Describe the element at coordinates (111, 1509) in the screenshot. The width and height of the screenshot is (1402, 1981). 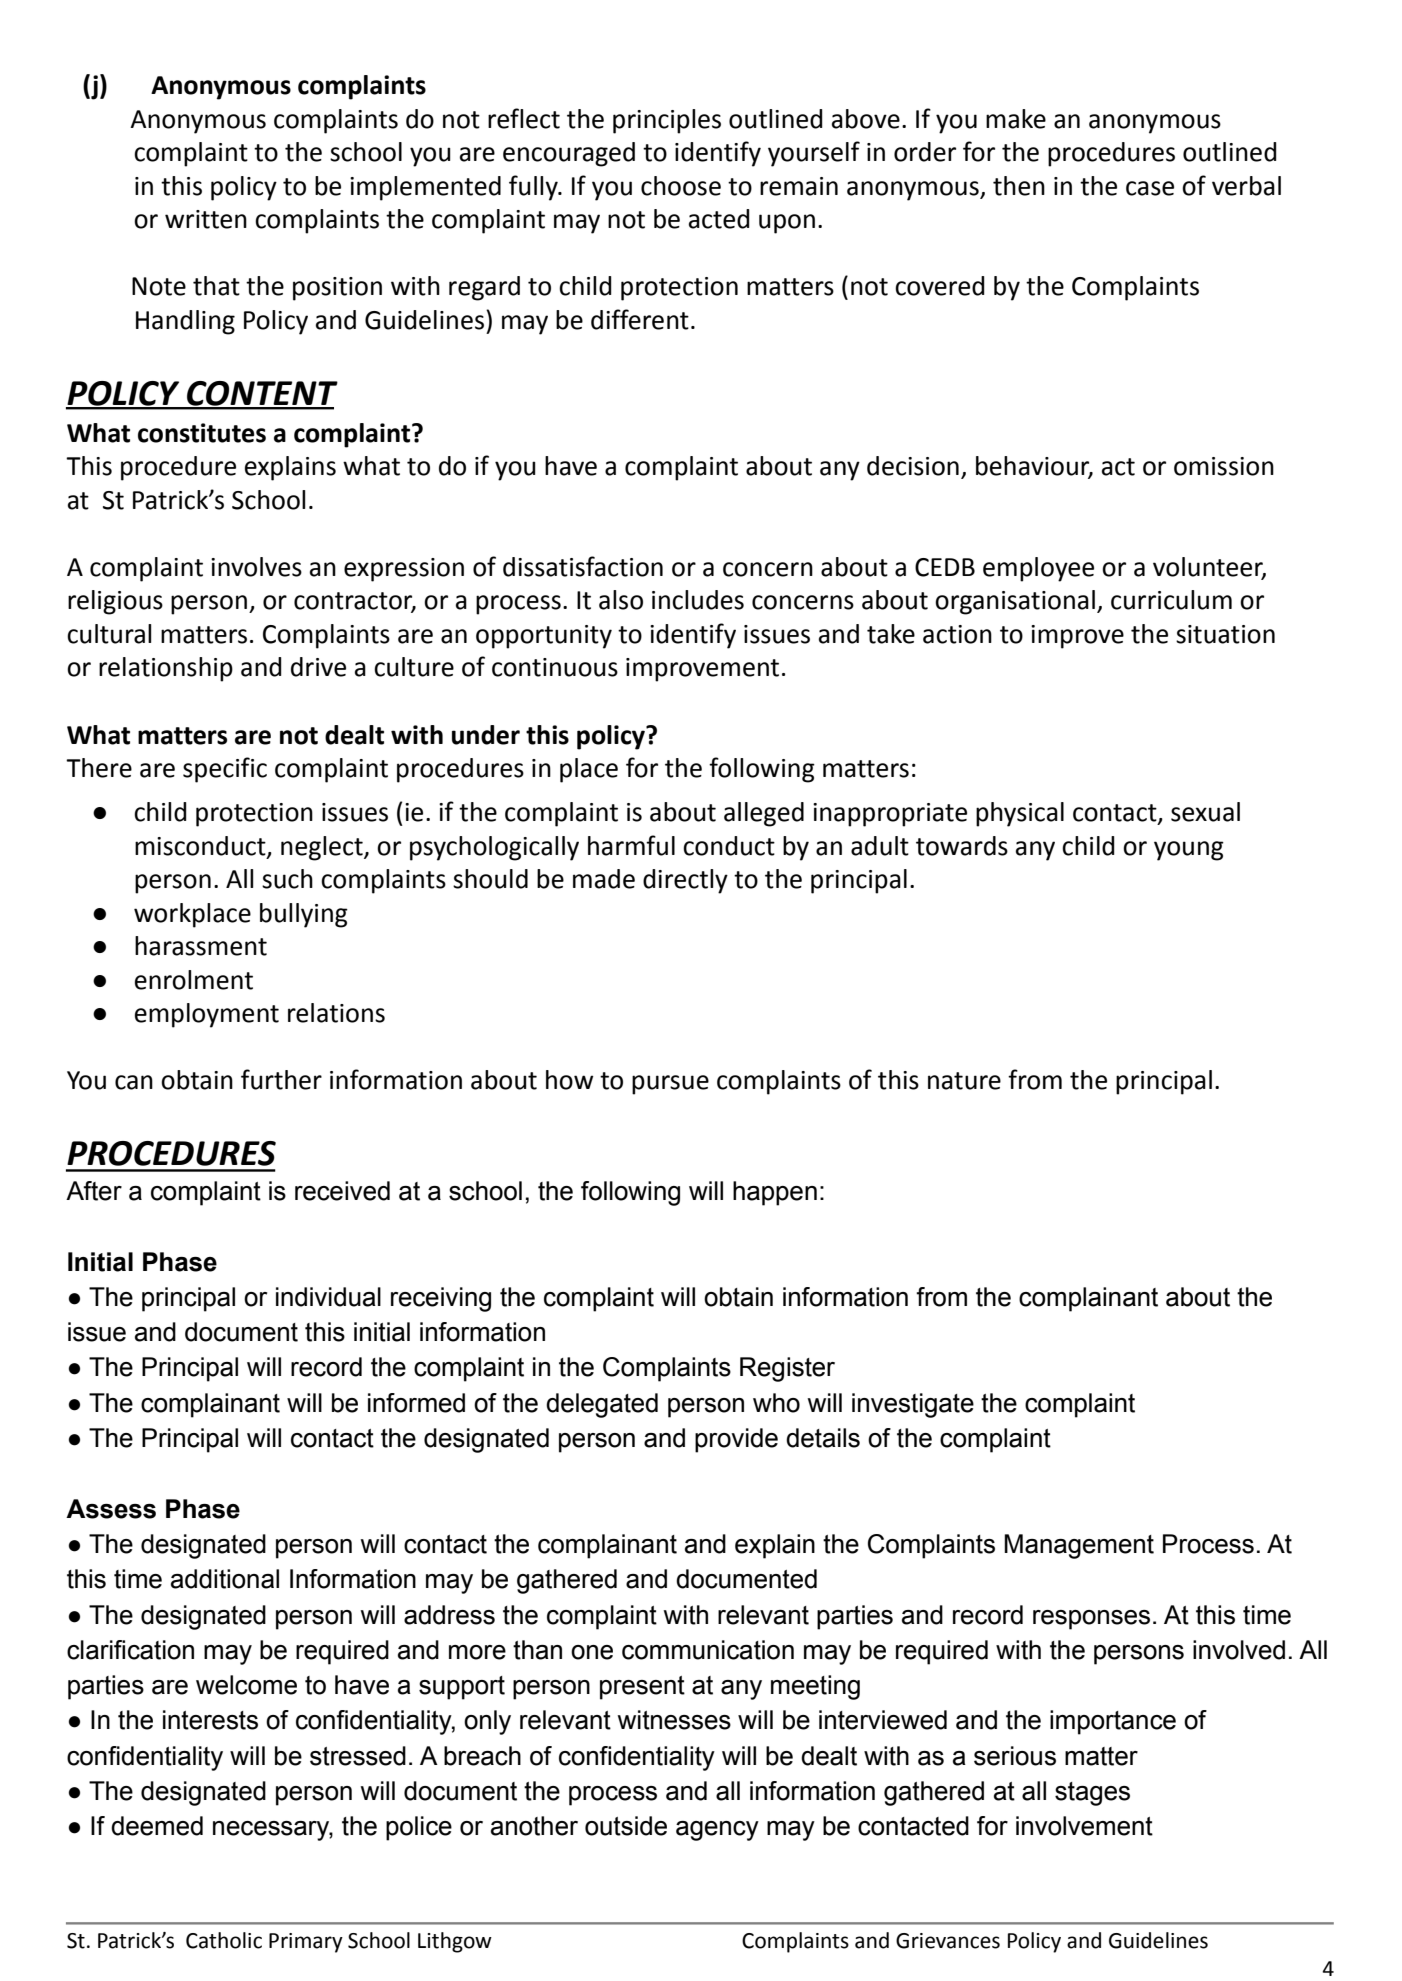
I see `Assess` at that location.
